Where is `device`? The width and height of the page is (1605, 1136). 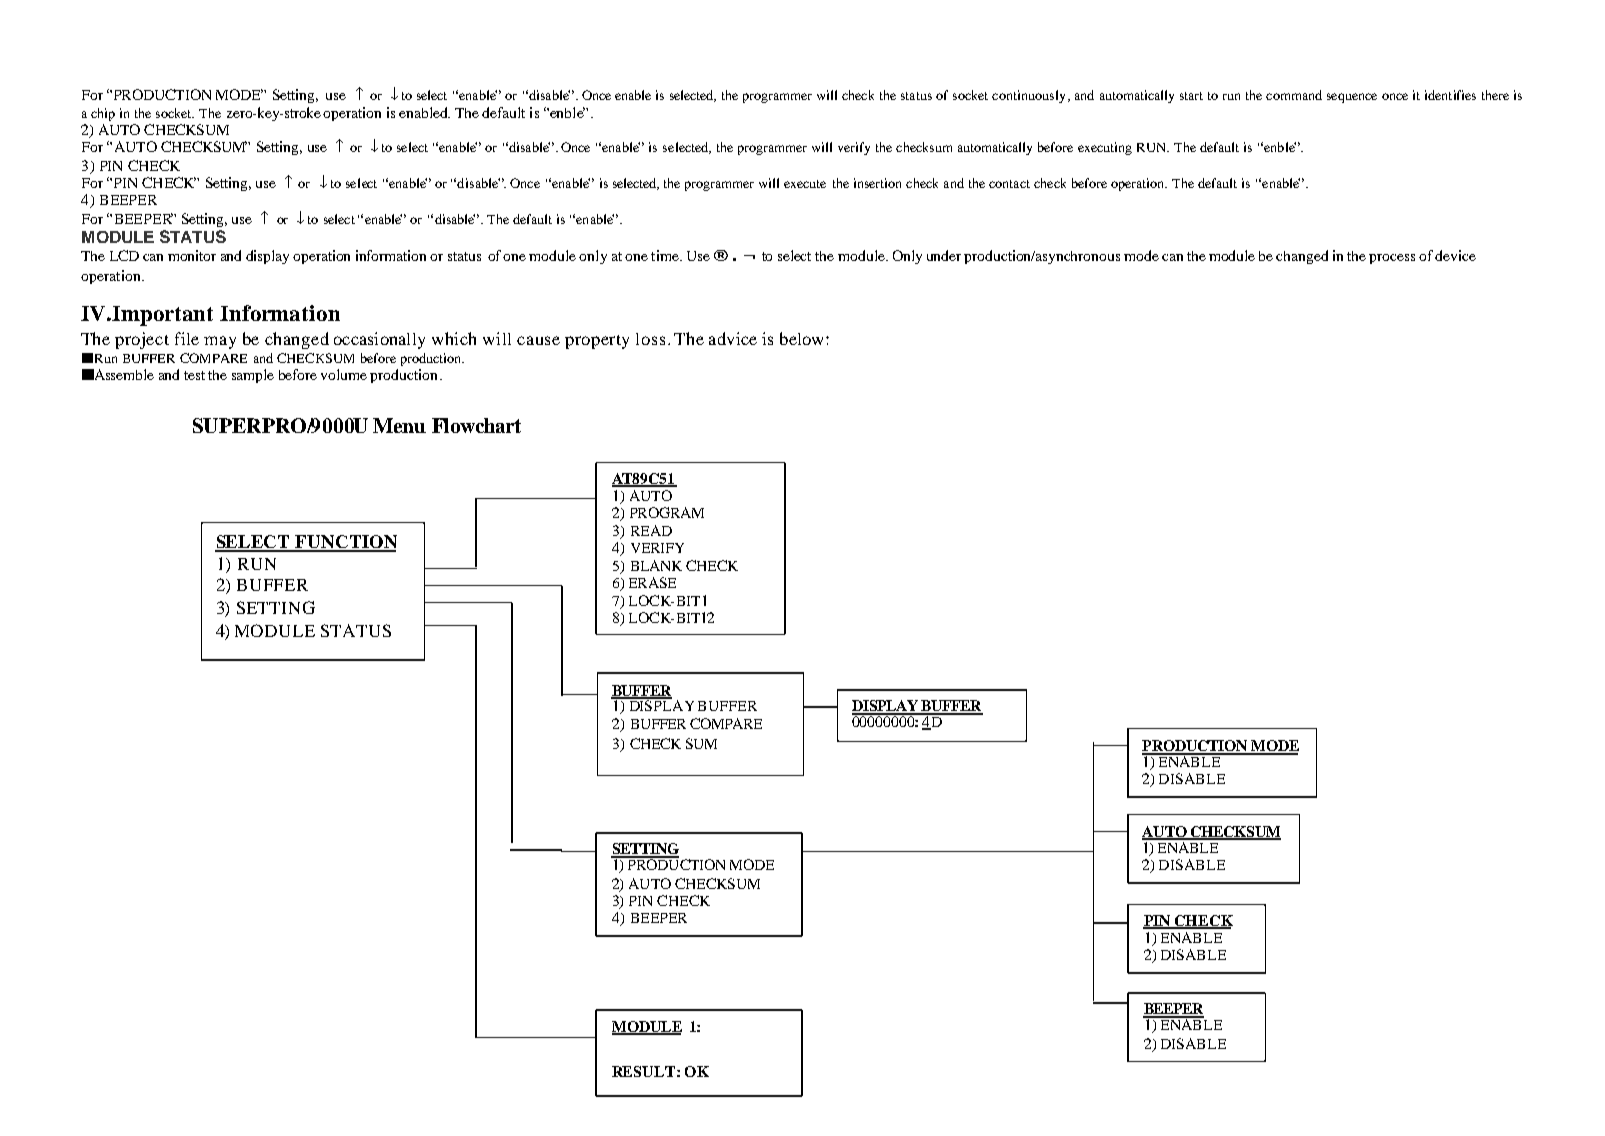 device is located at coordinates (1455, 255).
